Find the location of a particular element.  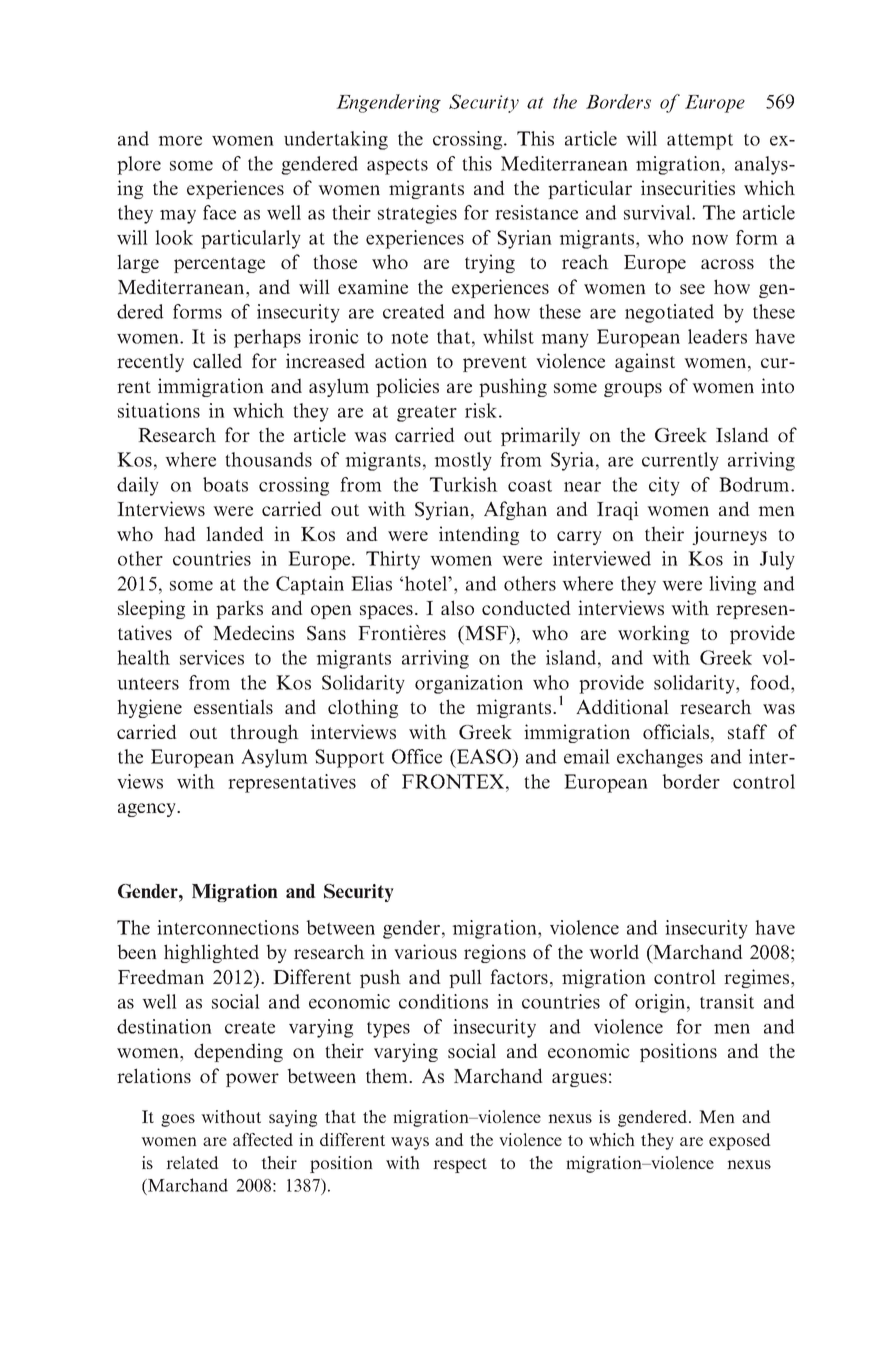

world is located at coordinates (614, 951).
